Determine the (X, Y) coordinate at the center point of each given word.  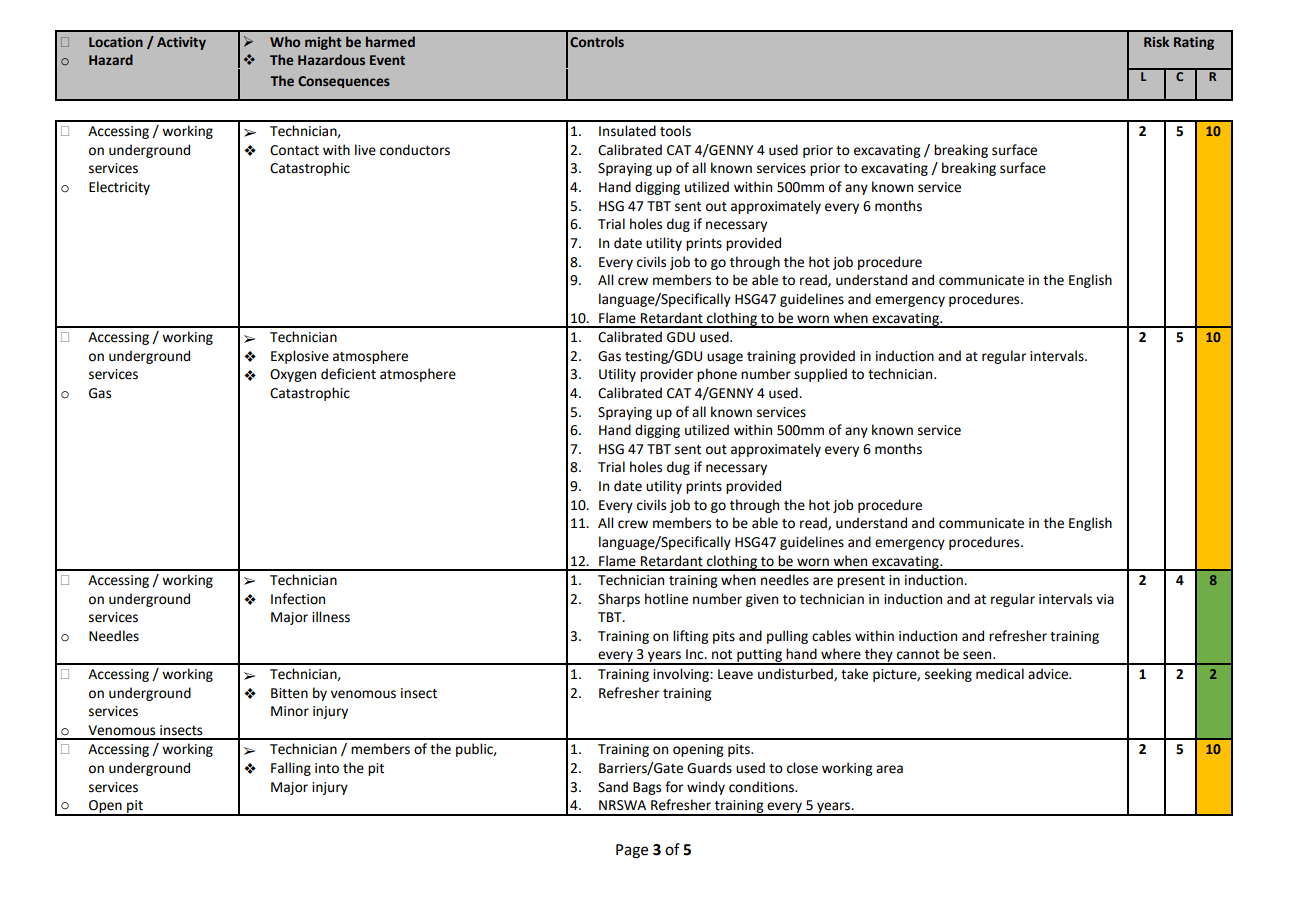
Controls (597, 41)
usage (725, 358)
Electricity (119, 188)
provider (666, 375)
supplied (820, 375)
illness (331, 617)
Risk (1156, 41)
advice (1049, 674)
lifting (690, 637)
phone (717, 375)
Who (285, 41)
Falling (291, 769)
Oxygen (293, 375)
